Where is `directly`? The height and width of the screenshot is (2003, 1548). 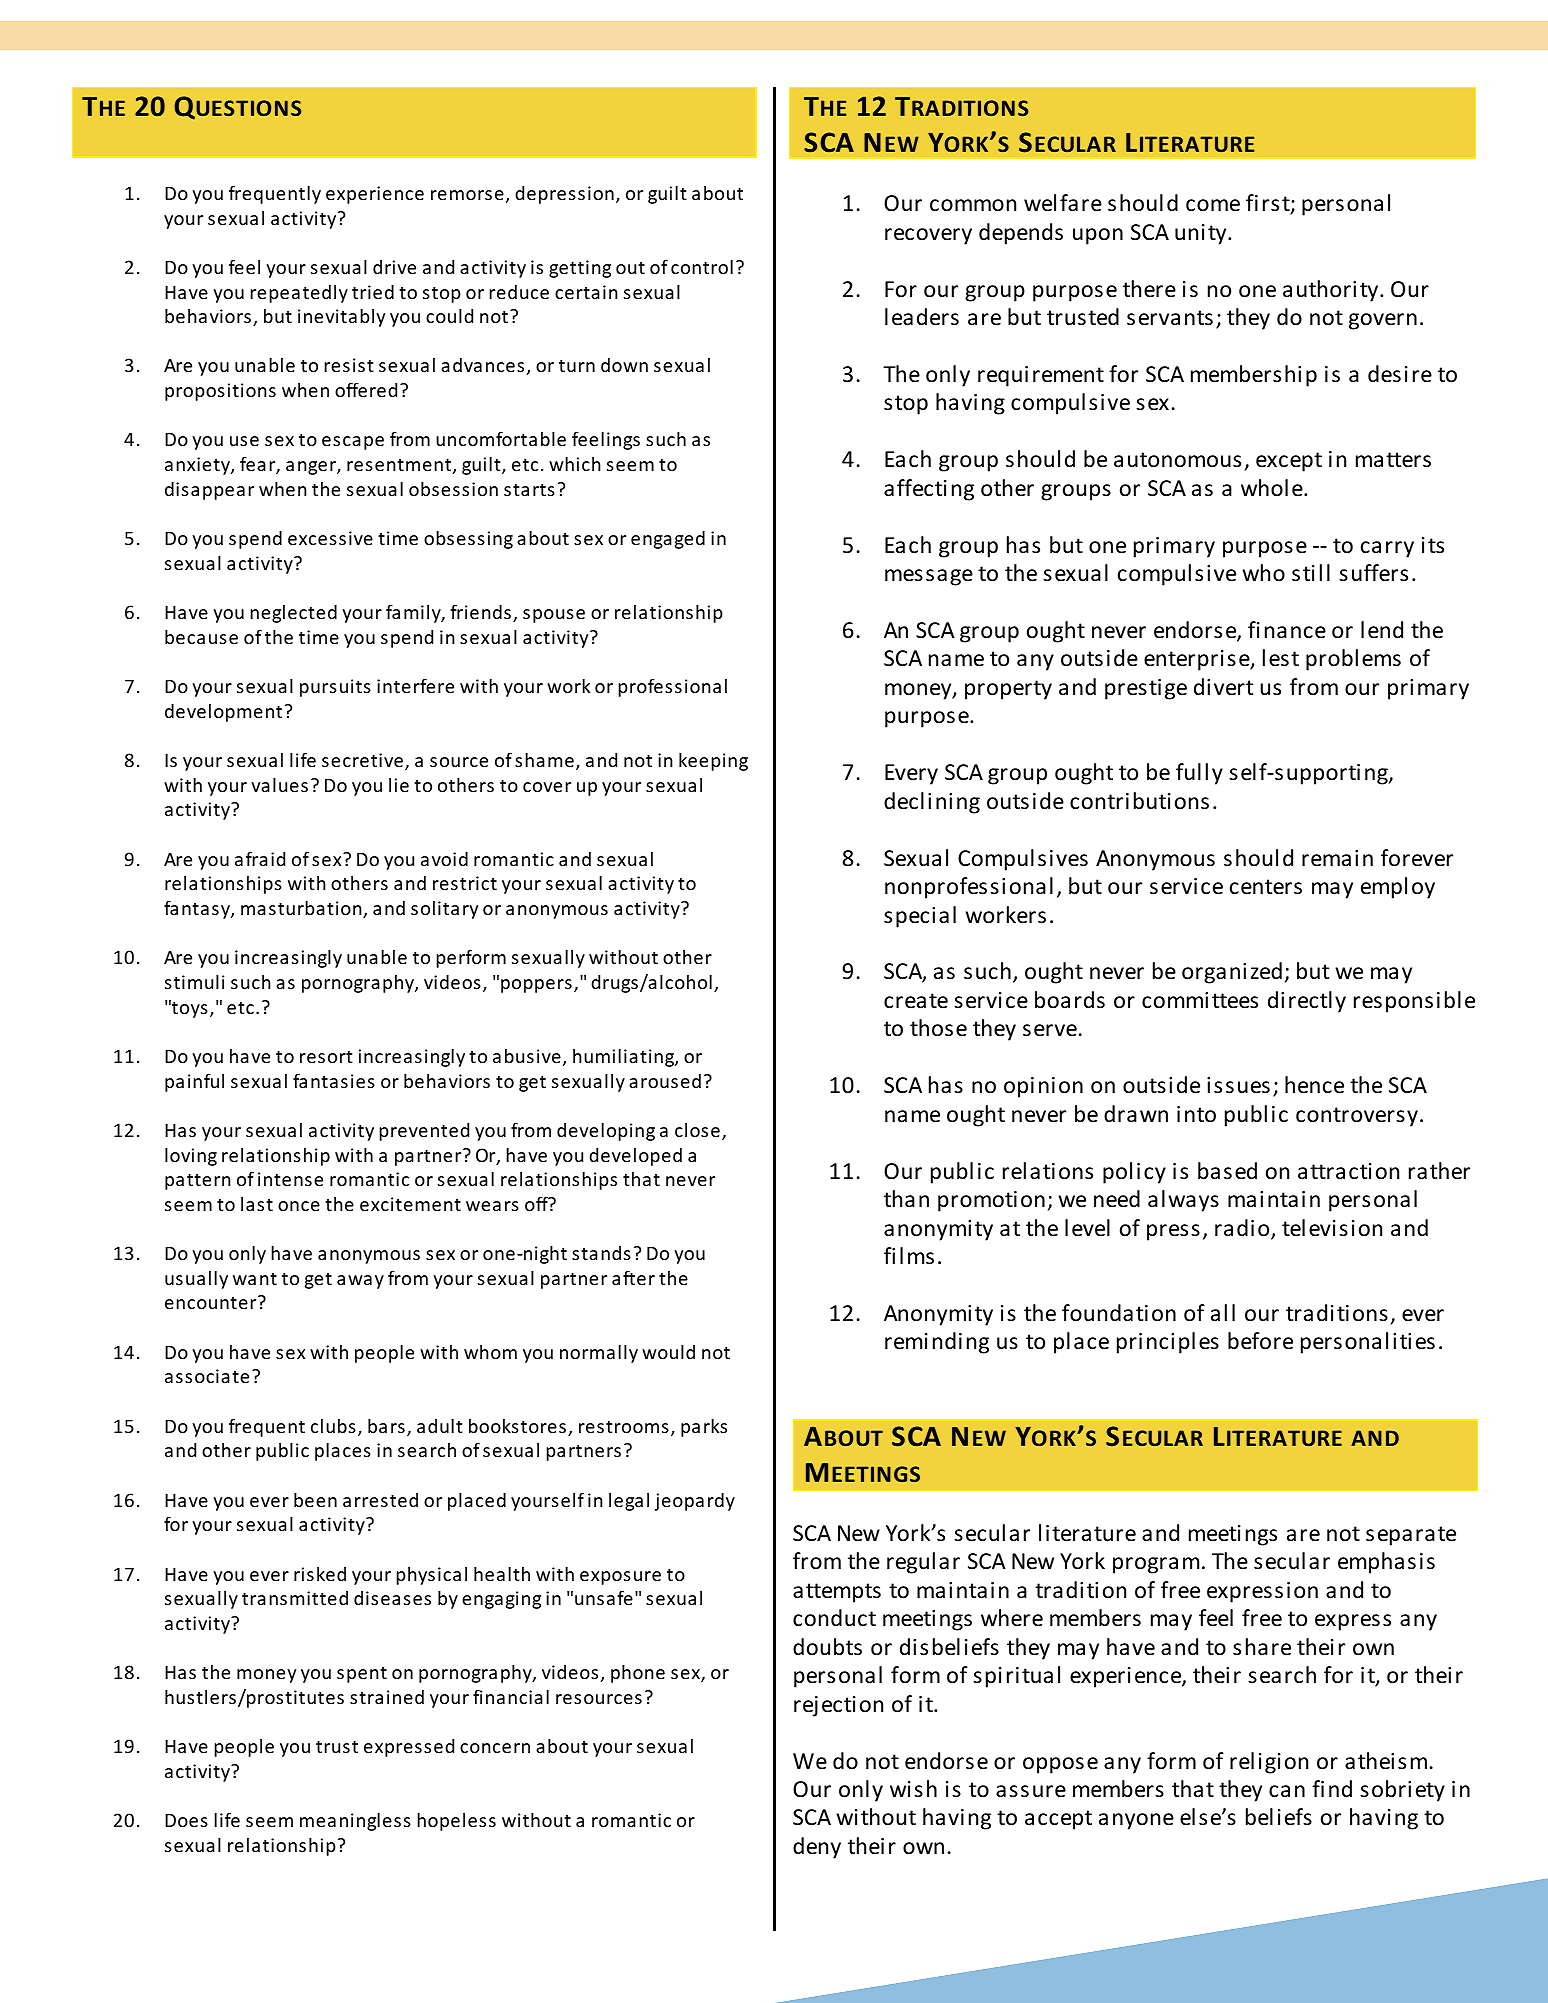
directly is located at coordinates (1307, 1002).
